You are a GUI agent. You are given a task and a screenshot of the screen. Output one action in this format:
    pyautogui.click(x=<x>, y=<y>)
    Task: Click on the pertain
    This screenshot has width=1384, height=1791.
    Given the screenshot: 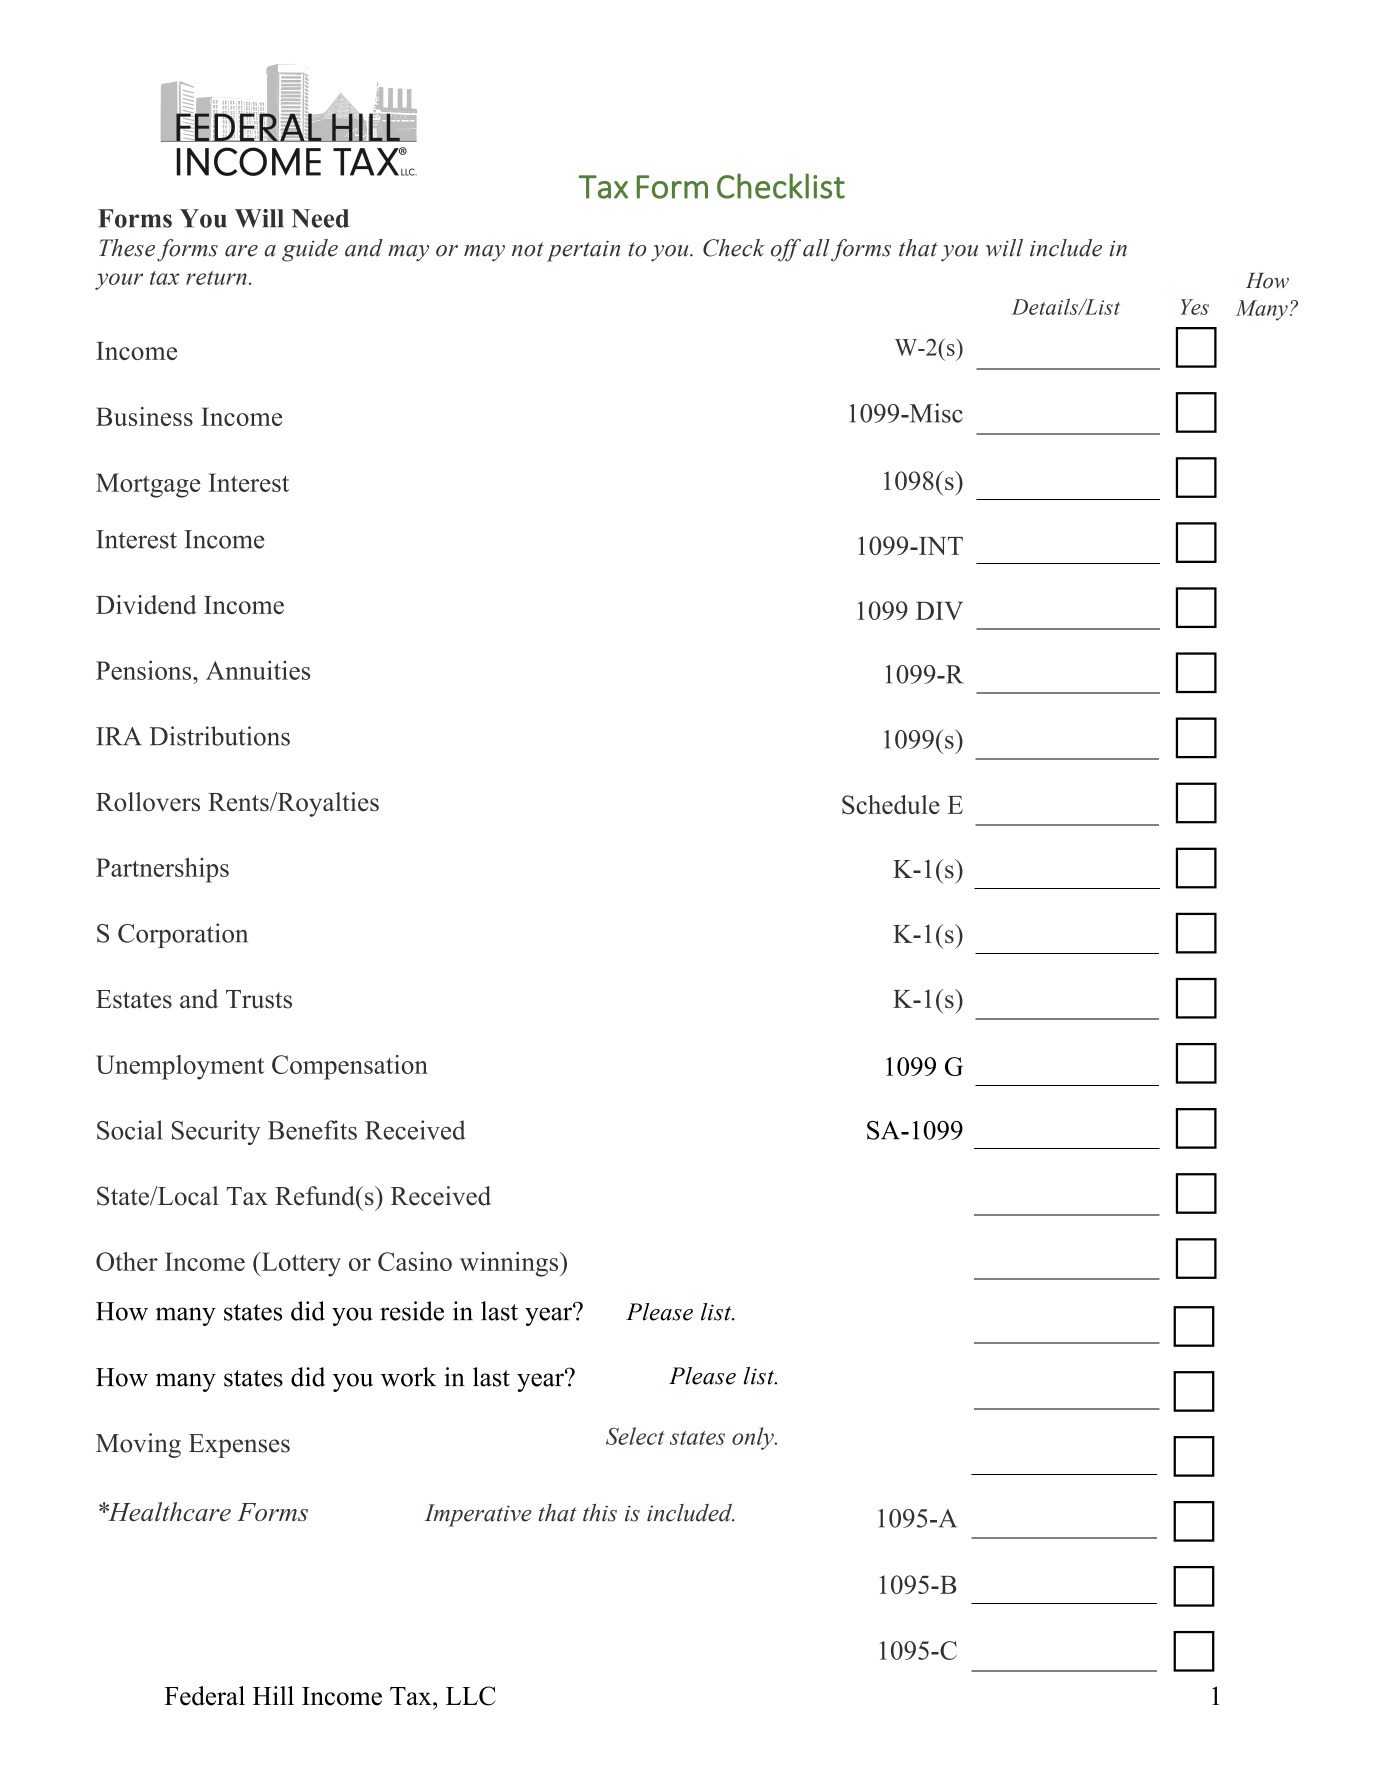 What is the action you would take?
    pyautogui.click(x=583, y=251)
